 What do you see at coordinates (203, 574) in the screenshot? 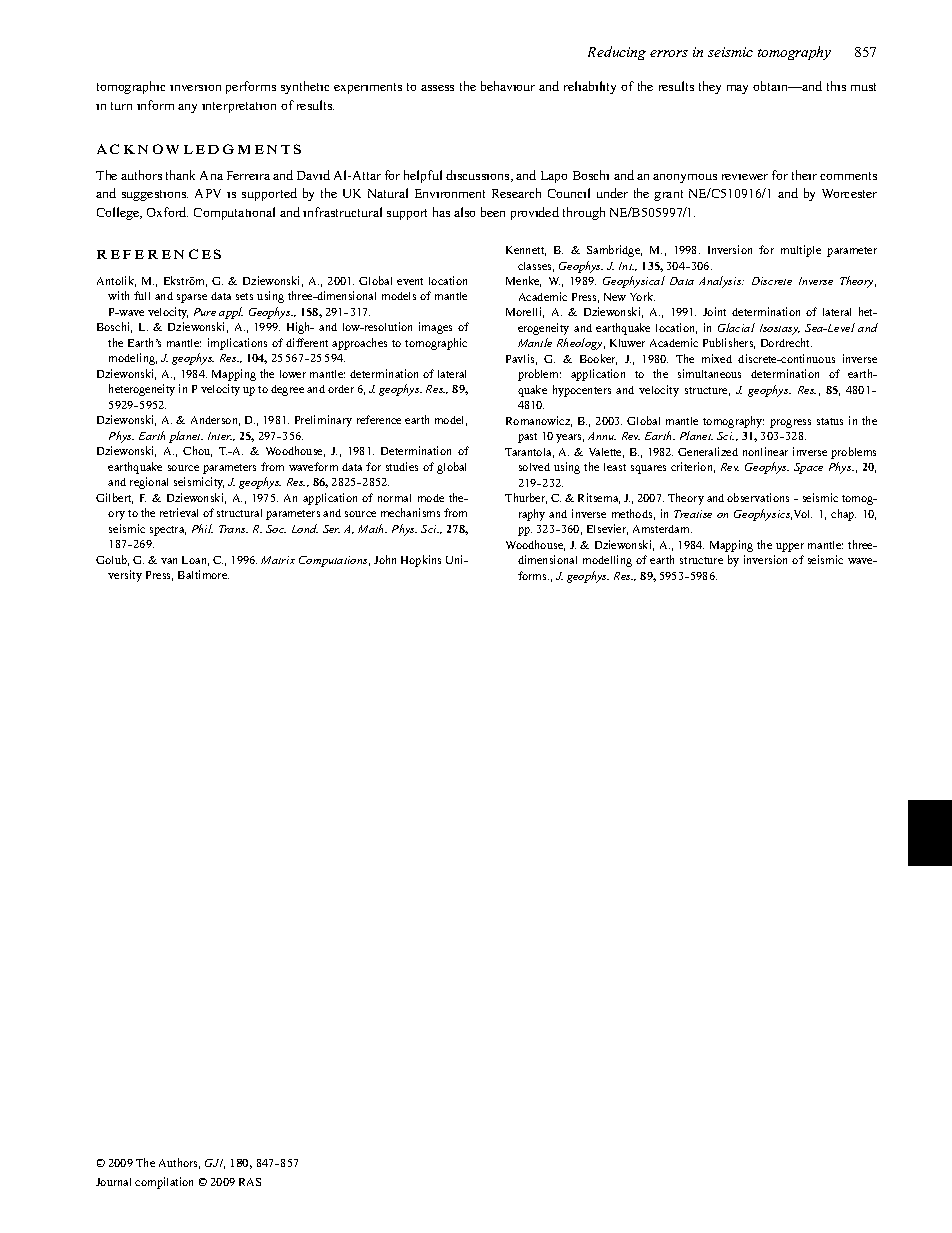
I see `Baltimore` at bounding box center [203, 574].
